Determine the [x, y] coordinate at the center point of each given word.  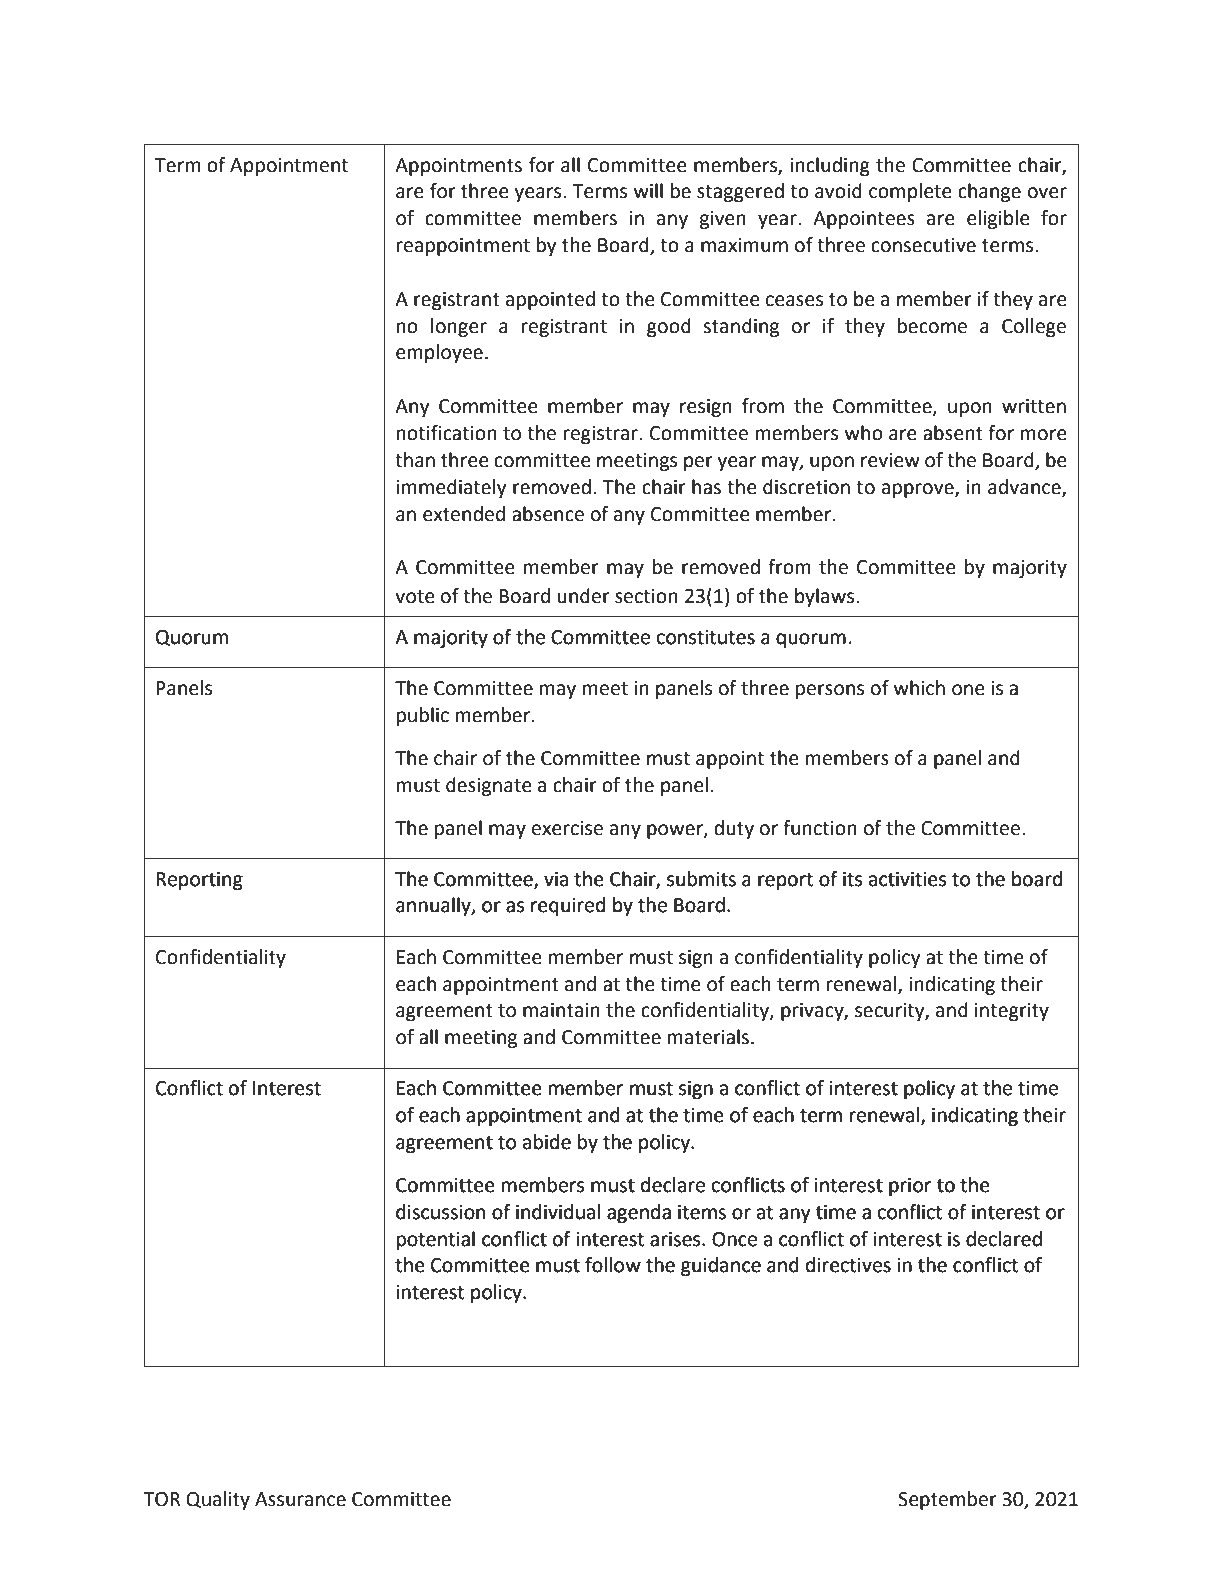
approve [919, 490]
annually [434, 906]
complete [910, 192]
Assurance [300, 1499]
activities [907, 879]
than [415, 460]
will [648, 190]
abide [547, 1142]
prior [910, 1187]
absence [548, 514]
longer [459, 327]
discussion [440, 1212]
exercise [567, 828]
